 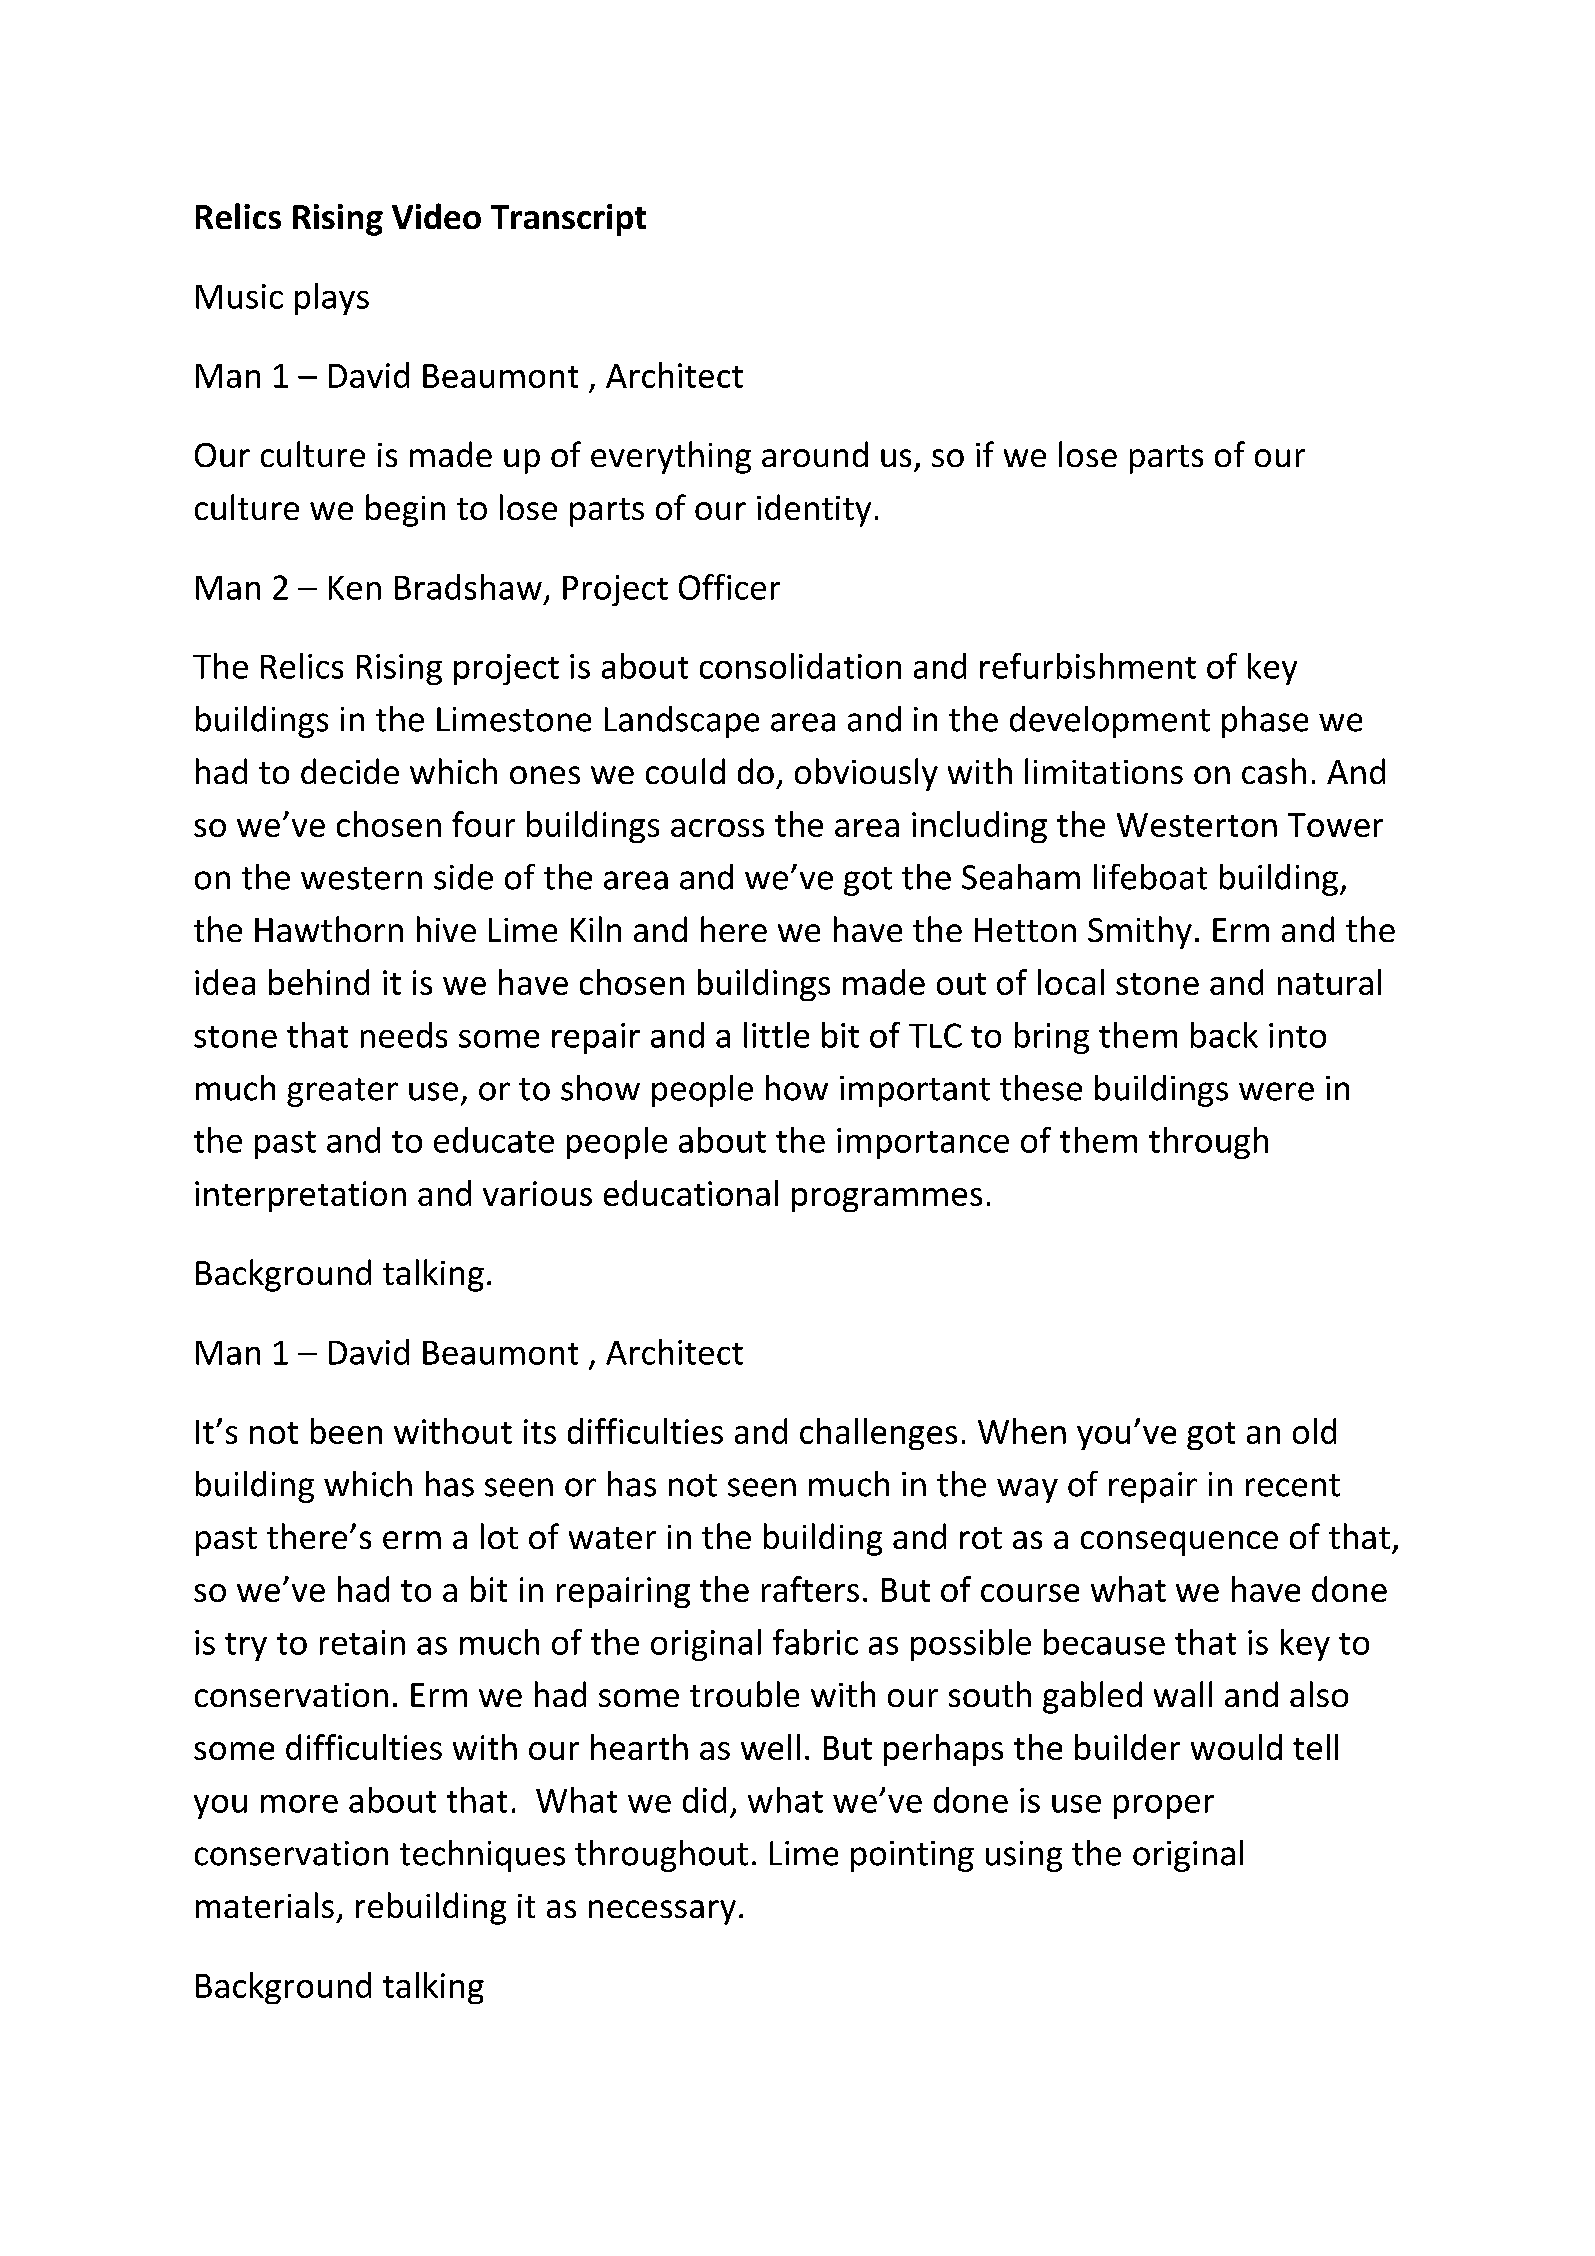 What do you see at coordinates (299, 1804) in the screenshot?
I see `more` at bounding box center [299, 1804].
